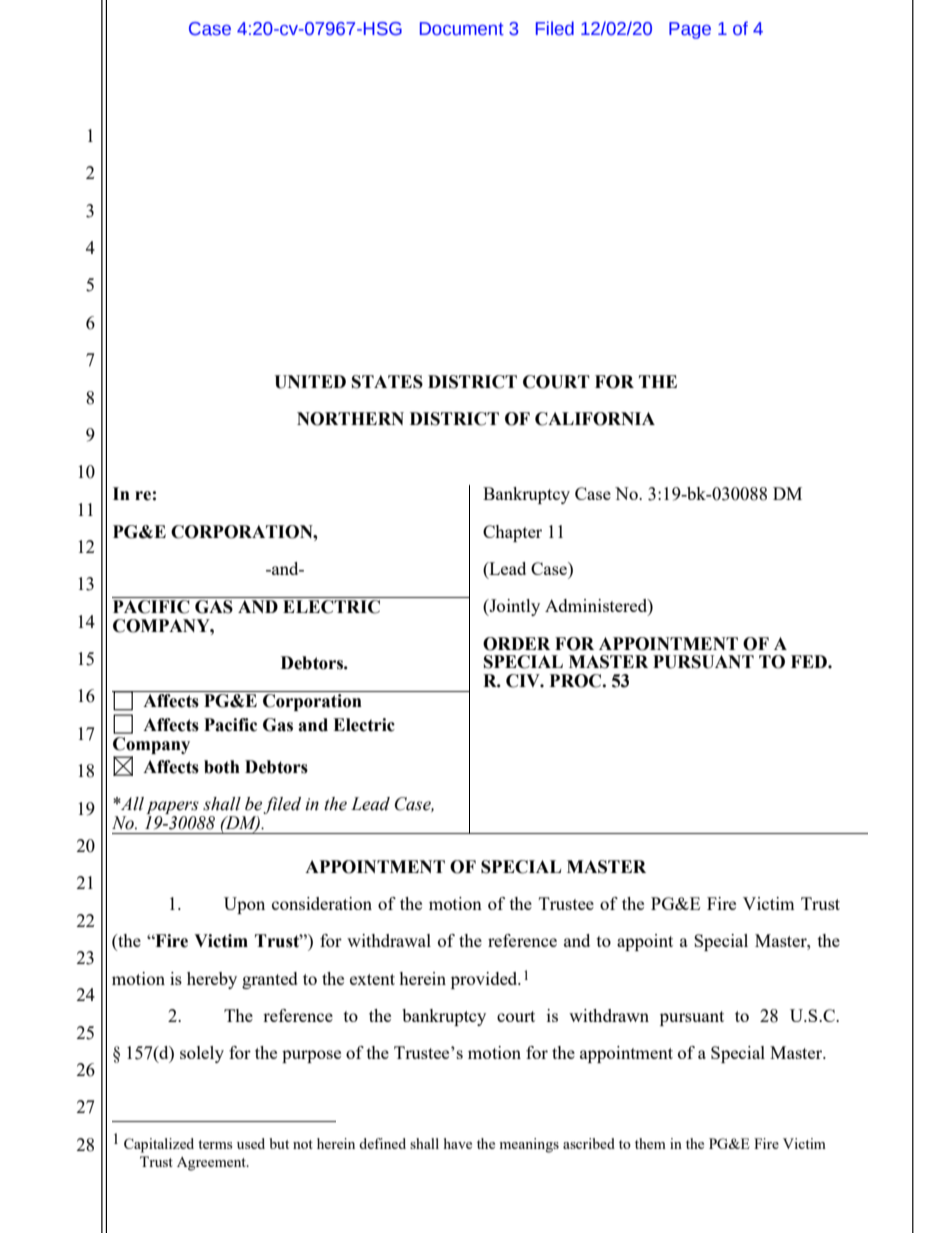  I want to click on ORDER, so click(516, 644).
